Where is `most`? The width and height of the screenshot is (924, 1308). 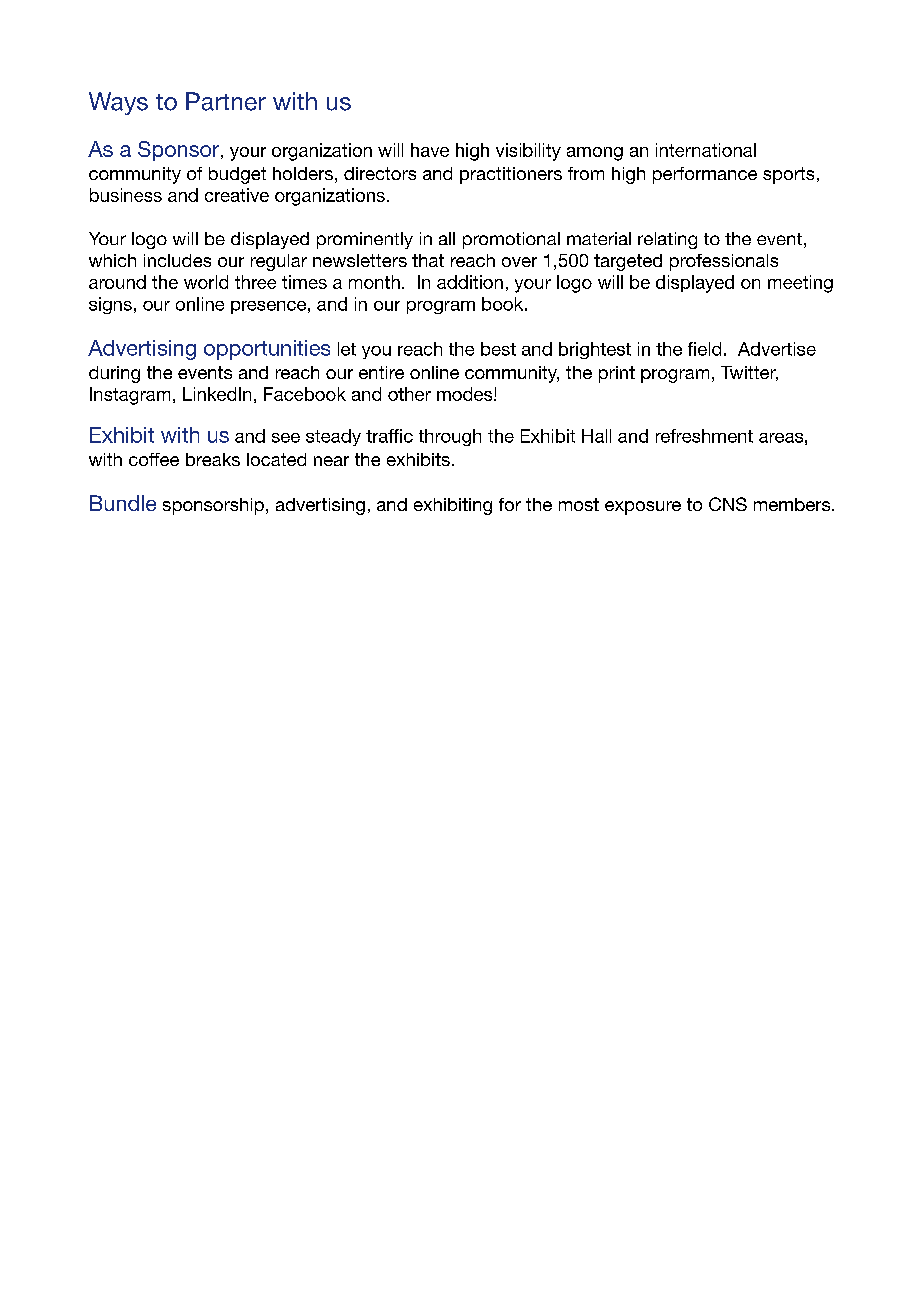 most is located at coordinates (579, 504).
